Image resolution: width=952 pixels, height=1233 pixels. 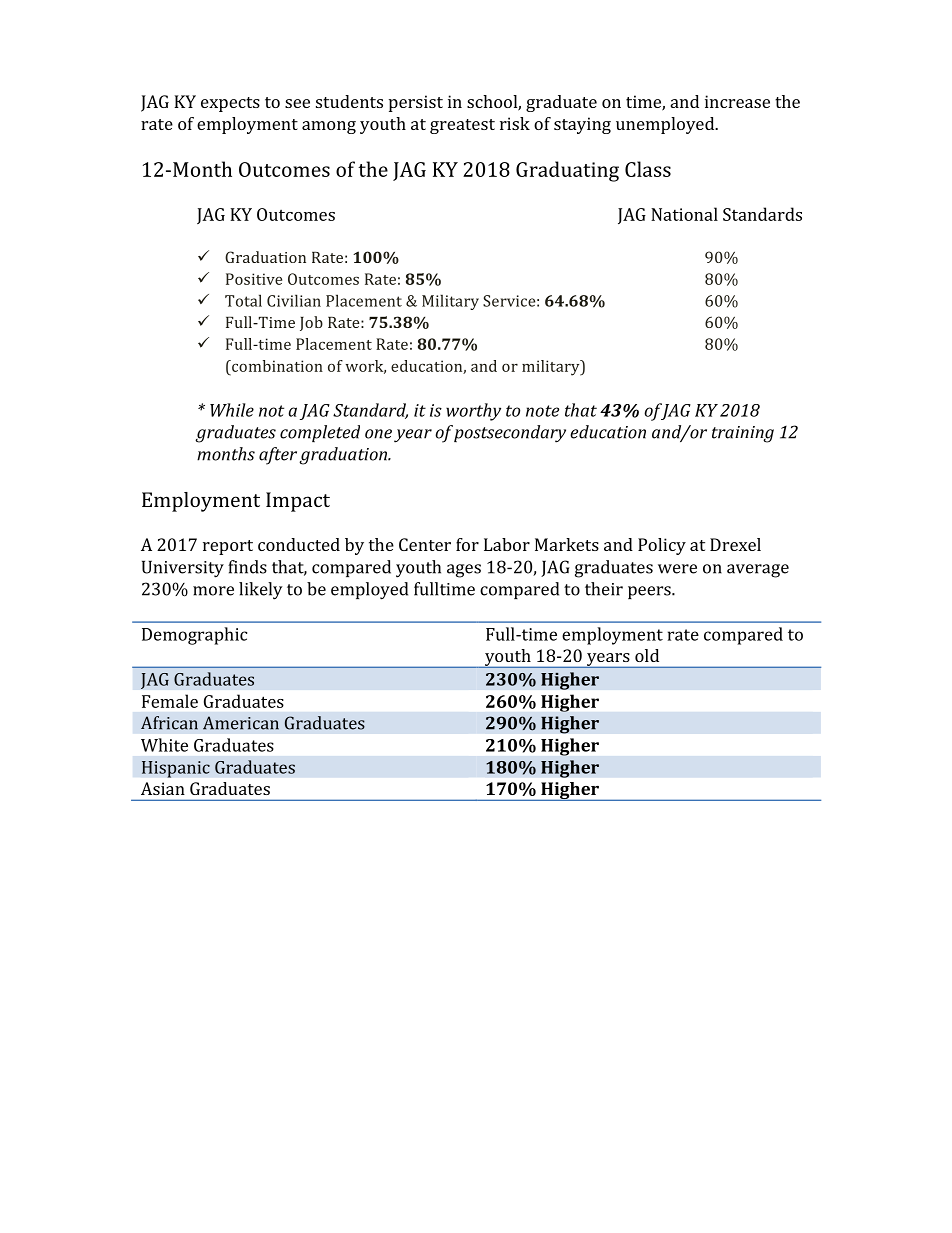 I want to click on after, so click(x=278, y=456).
